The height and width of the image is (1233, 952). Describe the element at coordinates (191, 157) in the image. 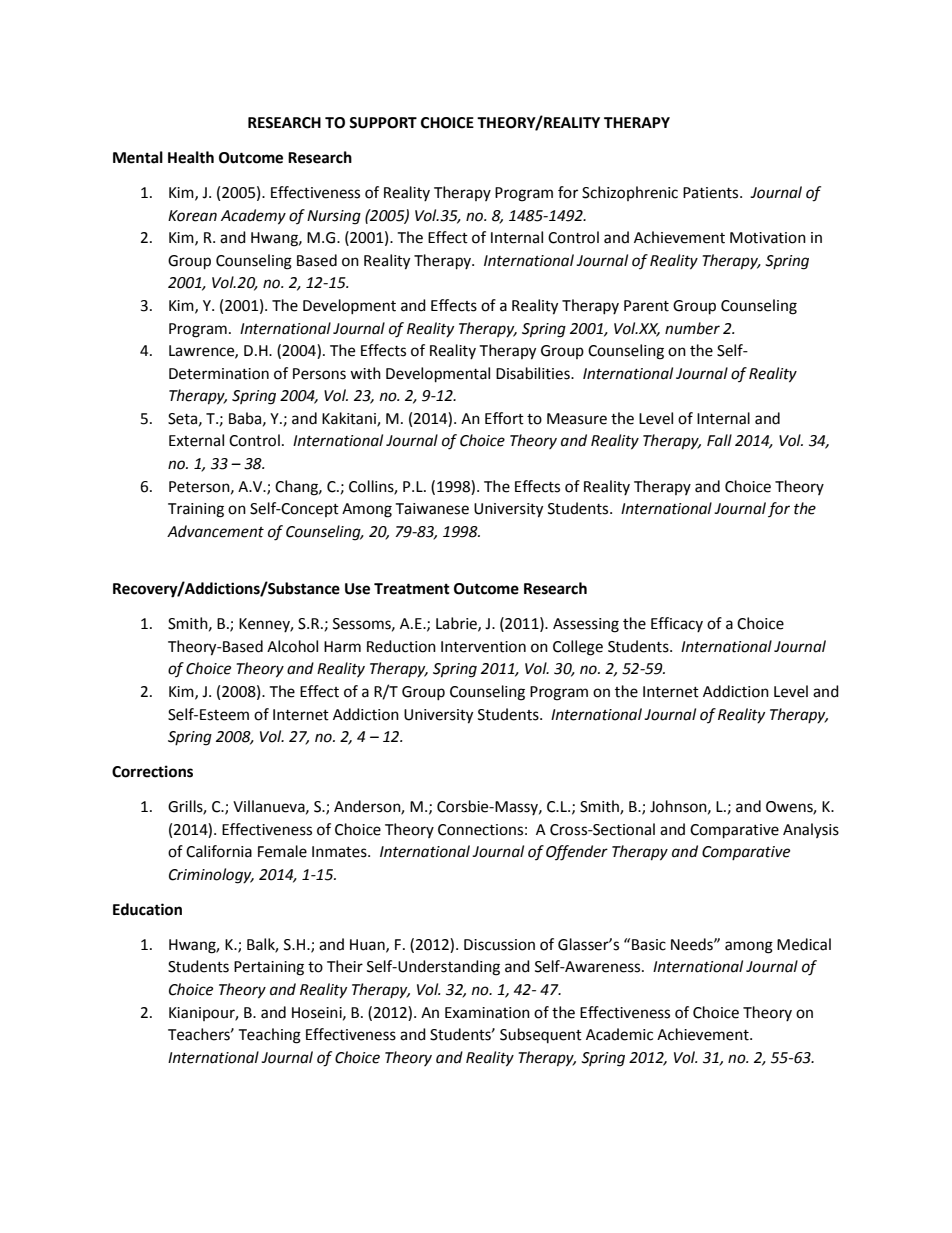

I see `Health` at that location.
